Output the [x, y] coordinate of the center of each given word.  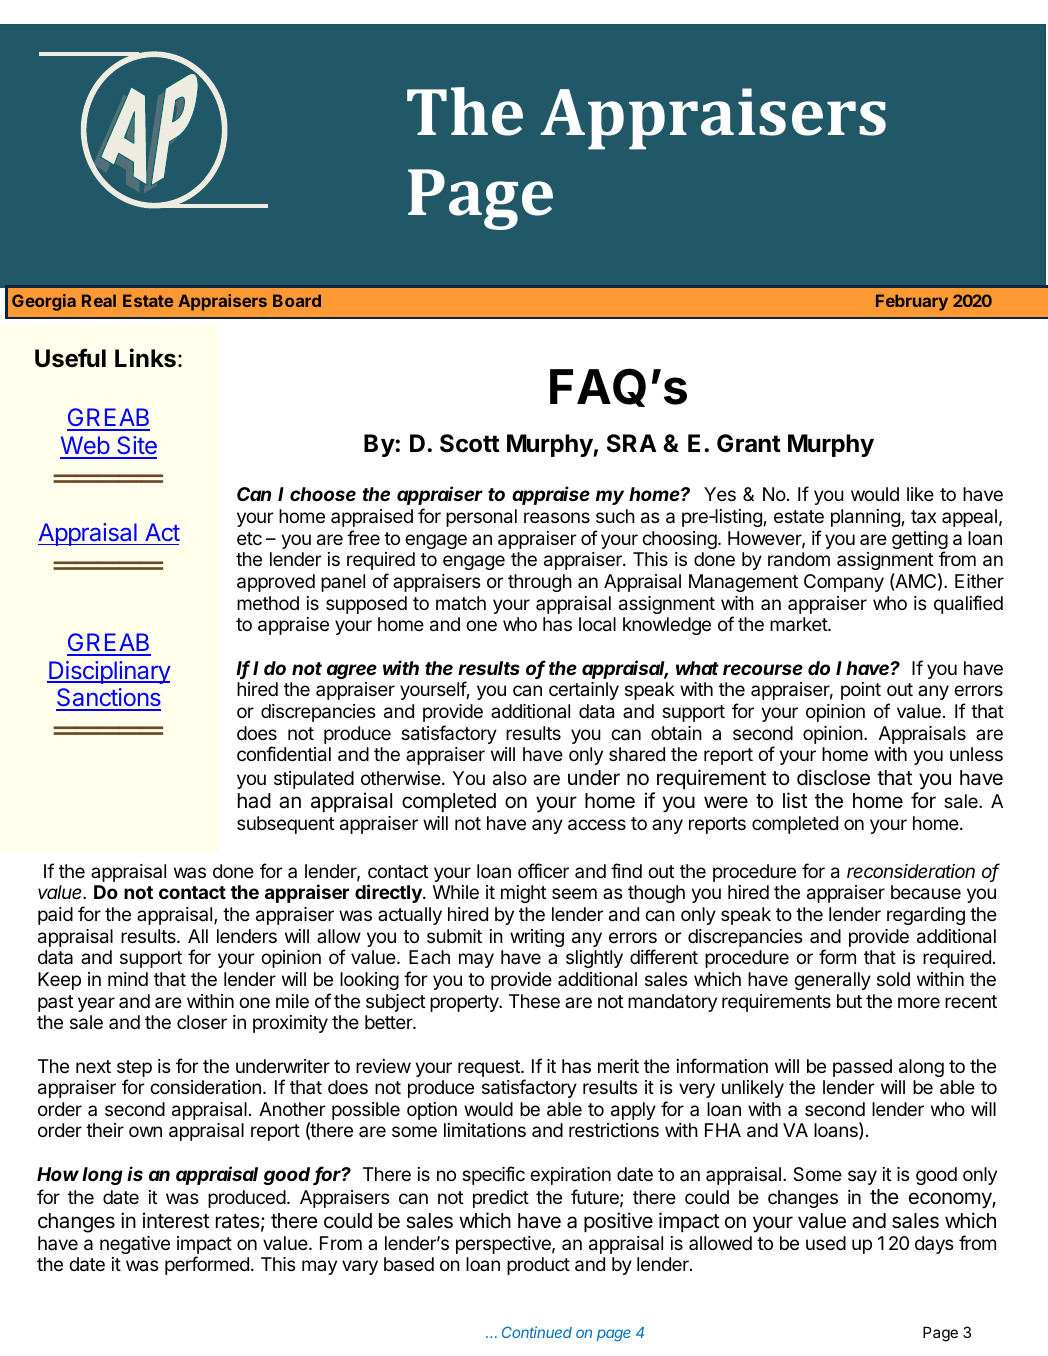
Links [145, 358]
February [912, 302]
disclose [833, 777]
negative [135, 1245]
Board [297, 300]
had [254, 801]
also [510, 778]
